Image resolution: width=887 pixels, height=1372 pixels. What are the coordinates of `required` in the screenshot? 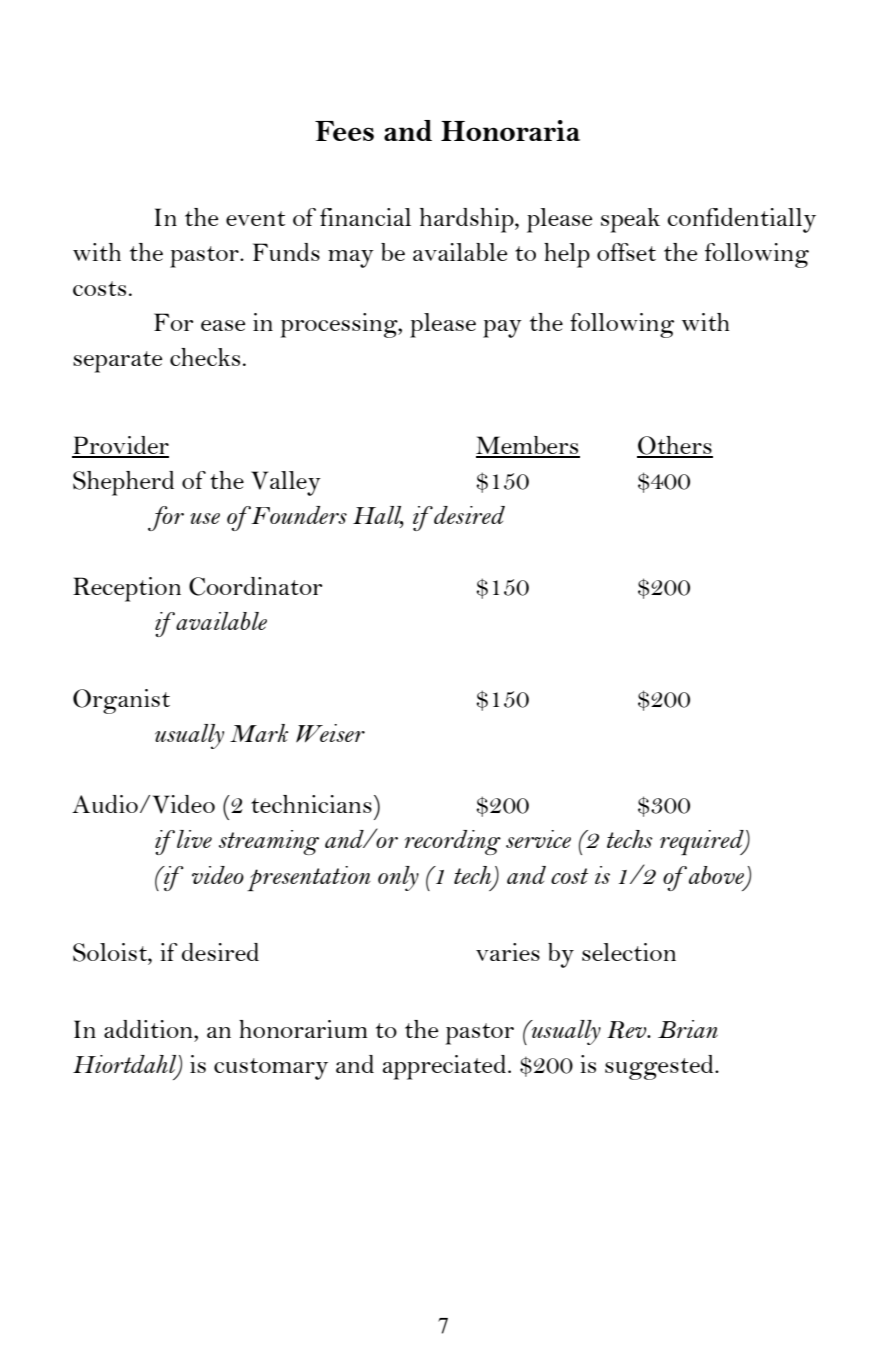 It's located at (703, 842).
